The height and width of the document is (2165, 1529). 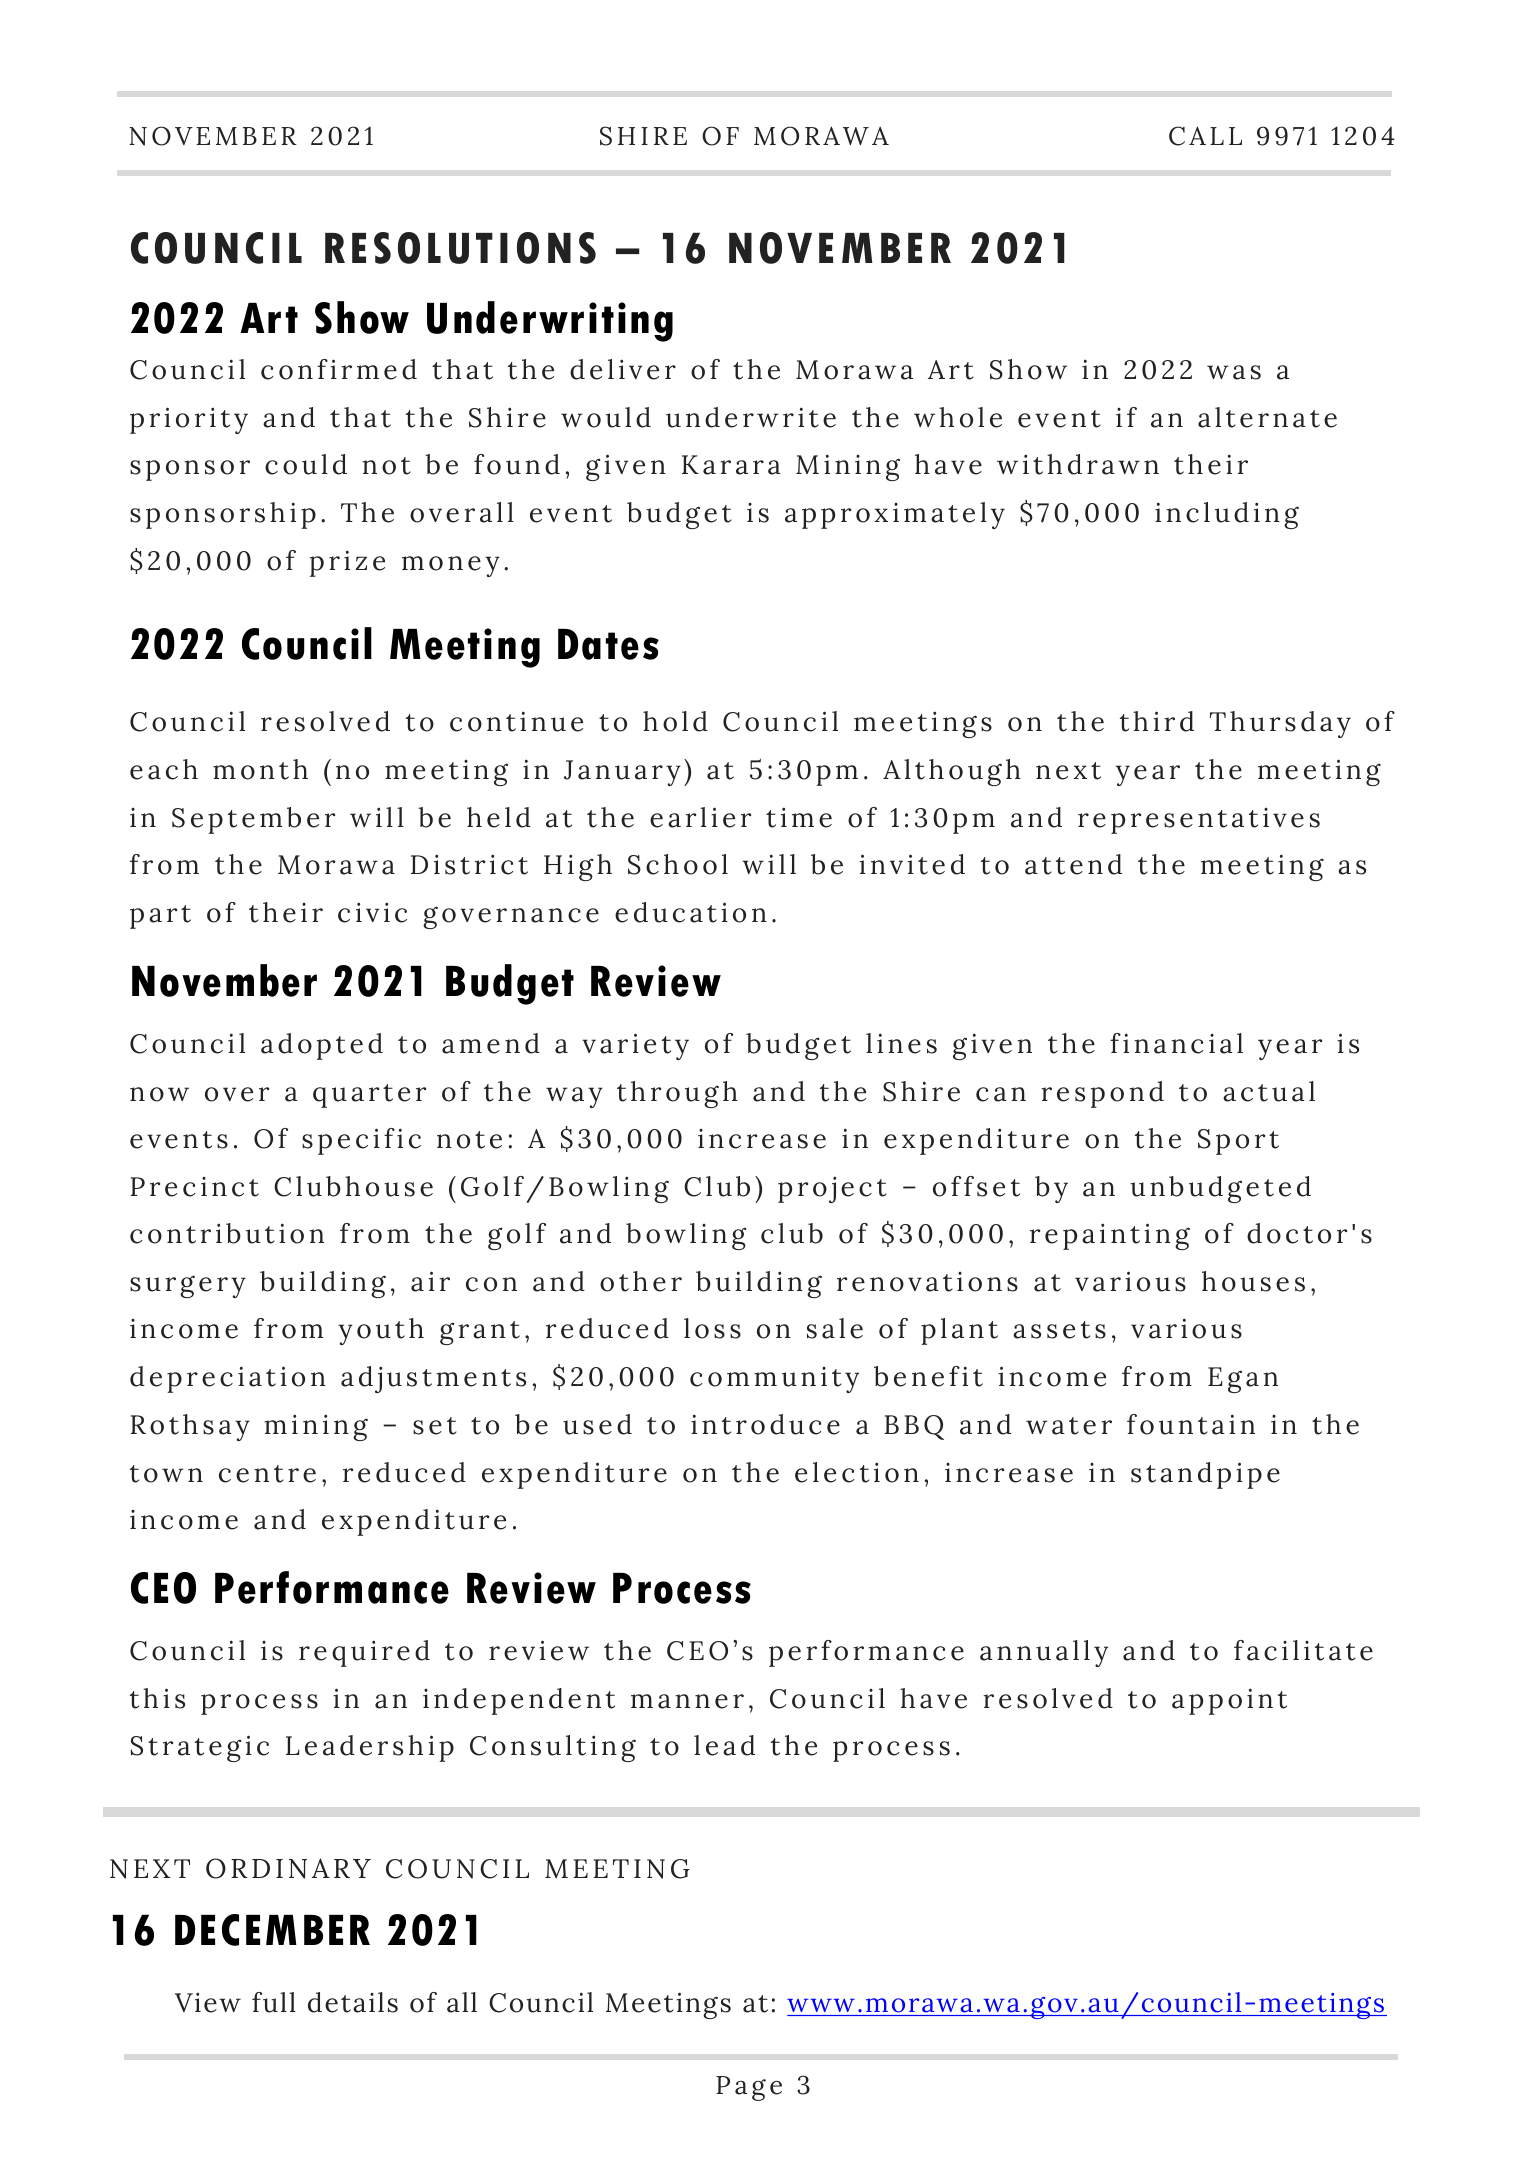 I want to click on specific, so click(x=361, y=1141).
